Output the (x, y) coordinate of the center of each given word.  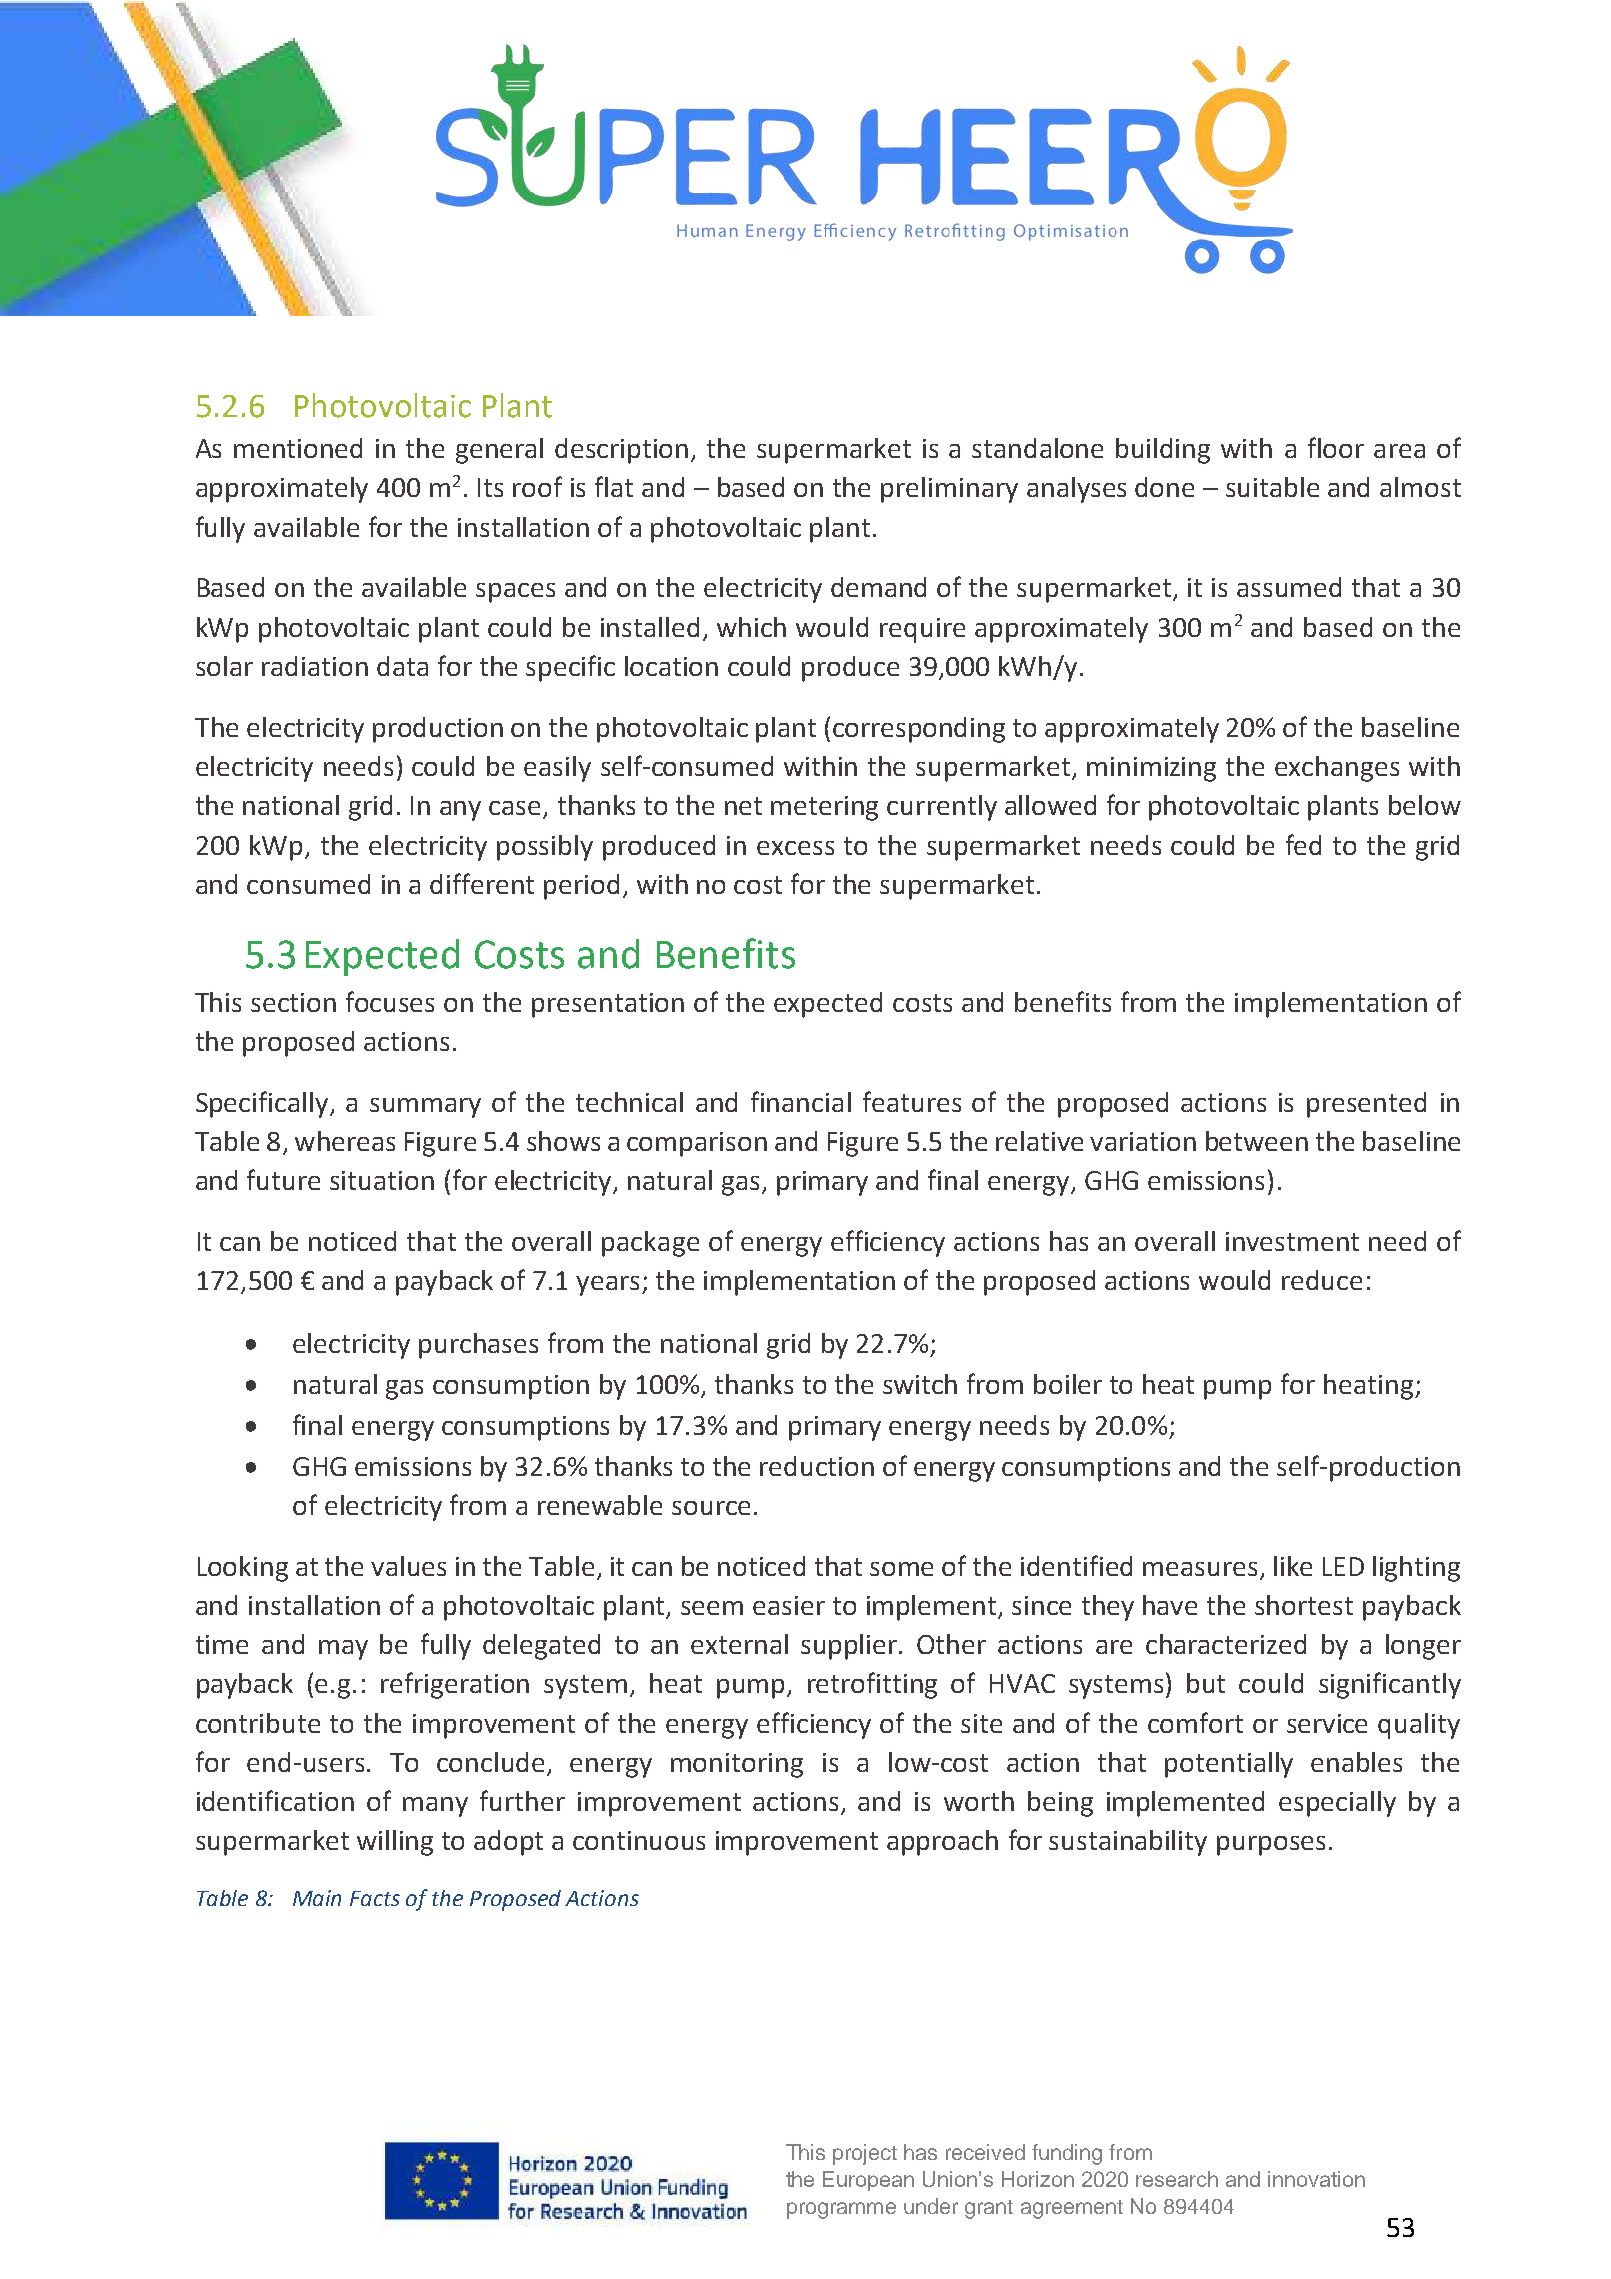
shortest (1304, 1605)
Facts (375, 1898)
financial (801, 1101)
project (865, 2154)
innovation (1316, 2179)
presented (1366, 1105)
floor (1336, 447)
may (343, 1650)
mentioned (298, 448)
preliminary (949, 490)
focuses (390, 1001)
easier (789, 1605)
